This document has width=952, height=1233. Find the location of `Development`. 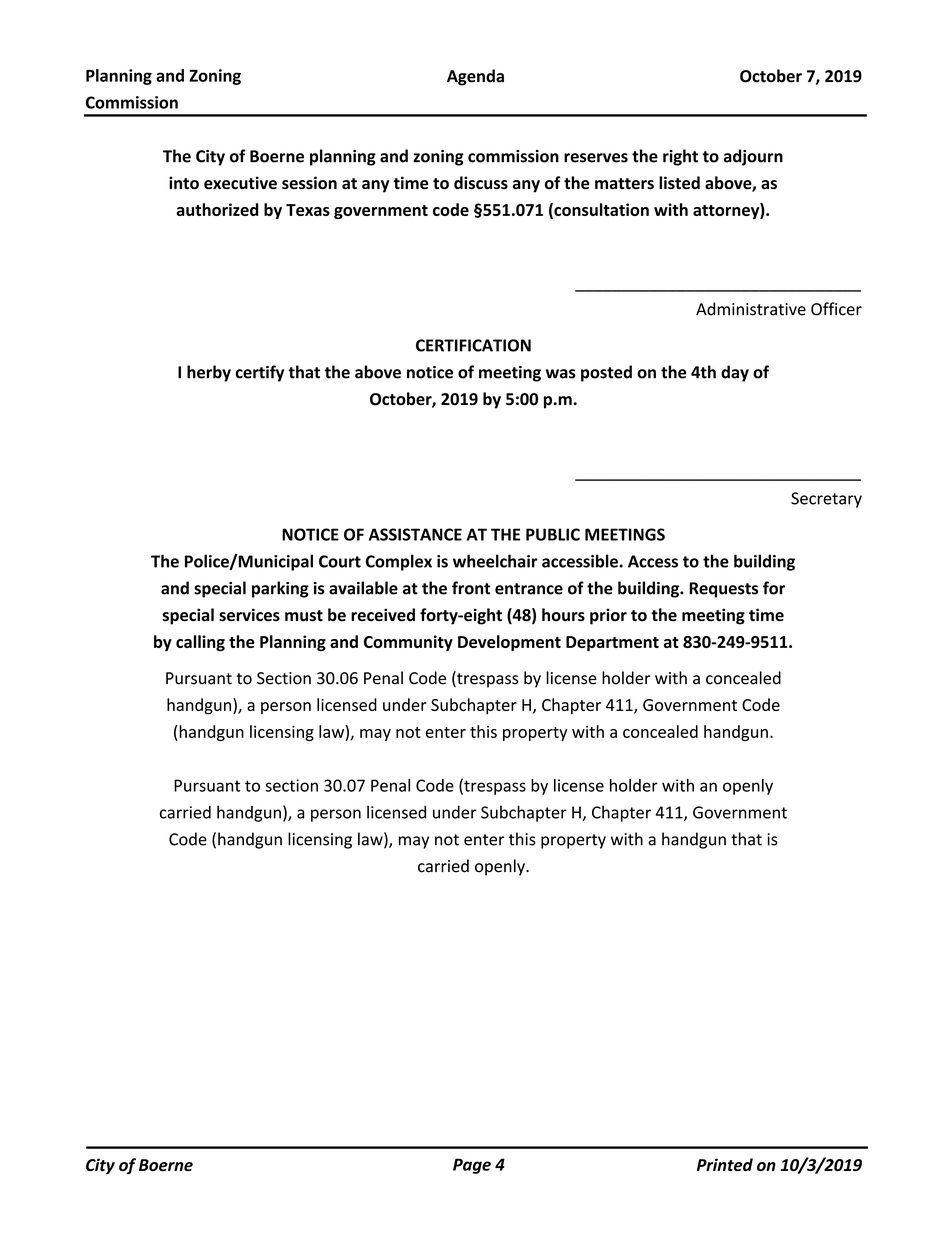

Development is located at coordinates (509, 643).
